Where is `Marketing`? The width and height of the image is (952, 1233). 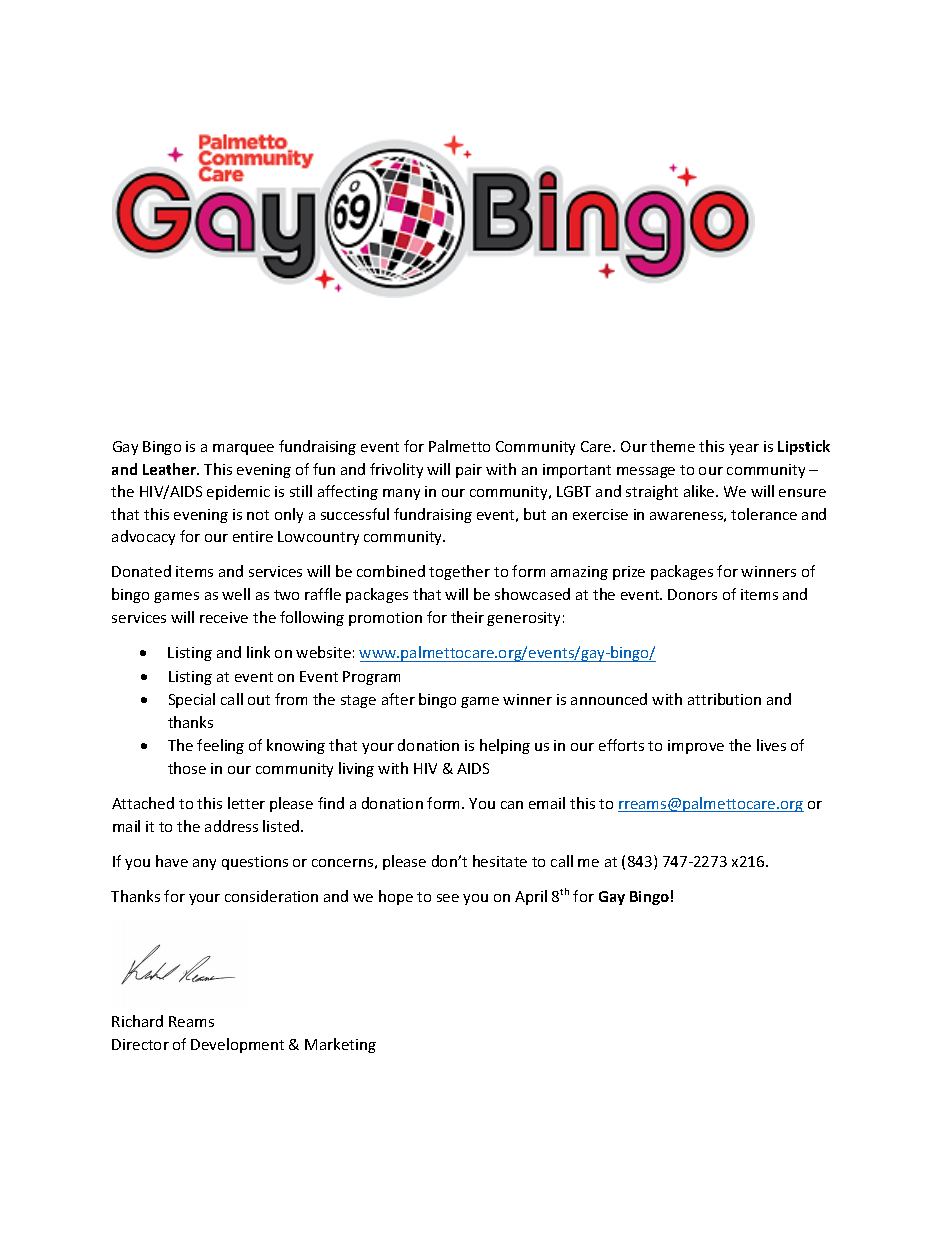
Marketing is located at coordinates (340, 1045).
